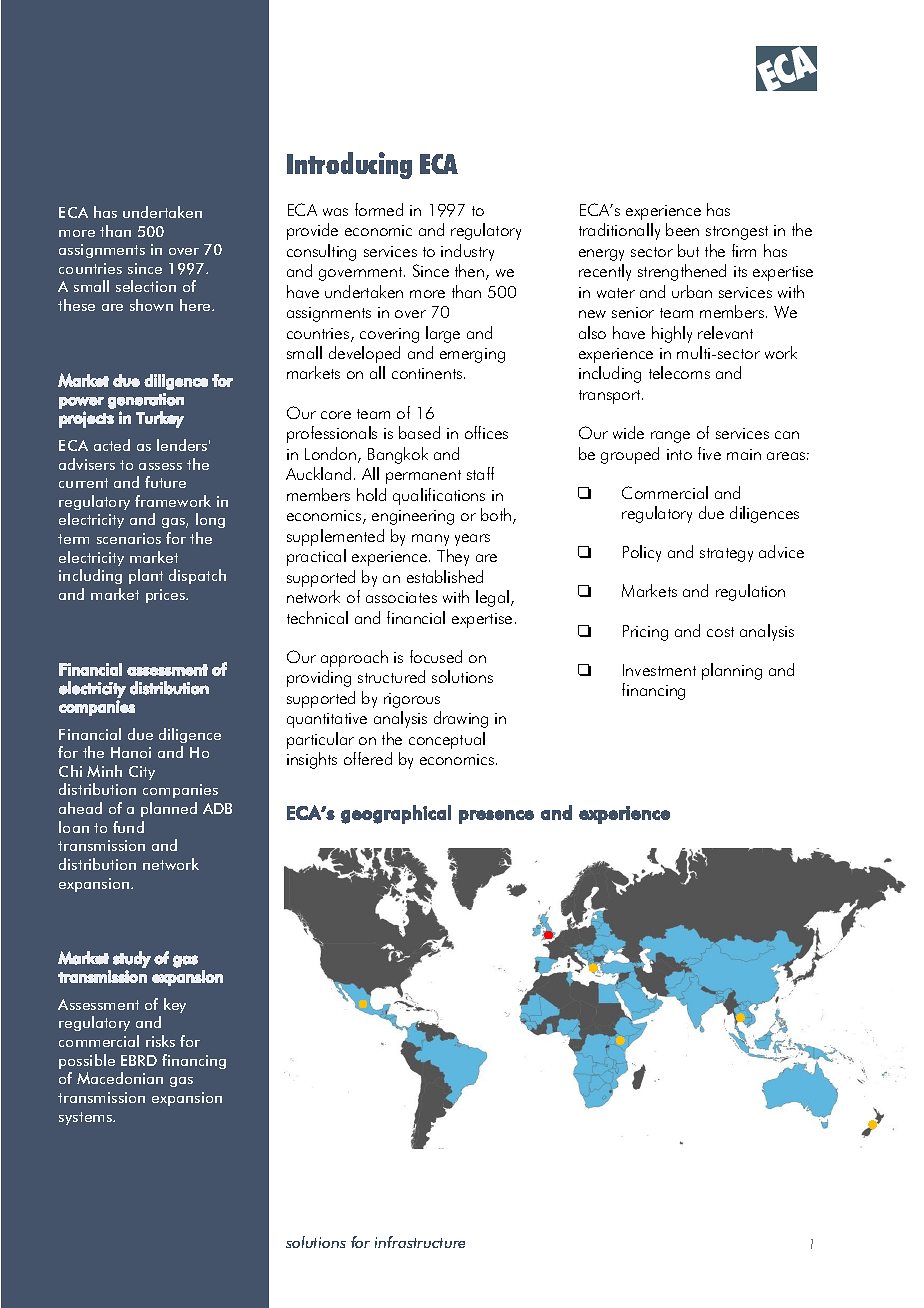 The height and width of the document is (1308, 924). I want to click on rigorous, so click(412, 700).
